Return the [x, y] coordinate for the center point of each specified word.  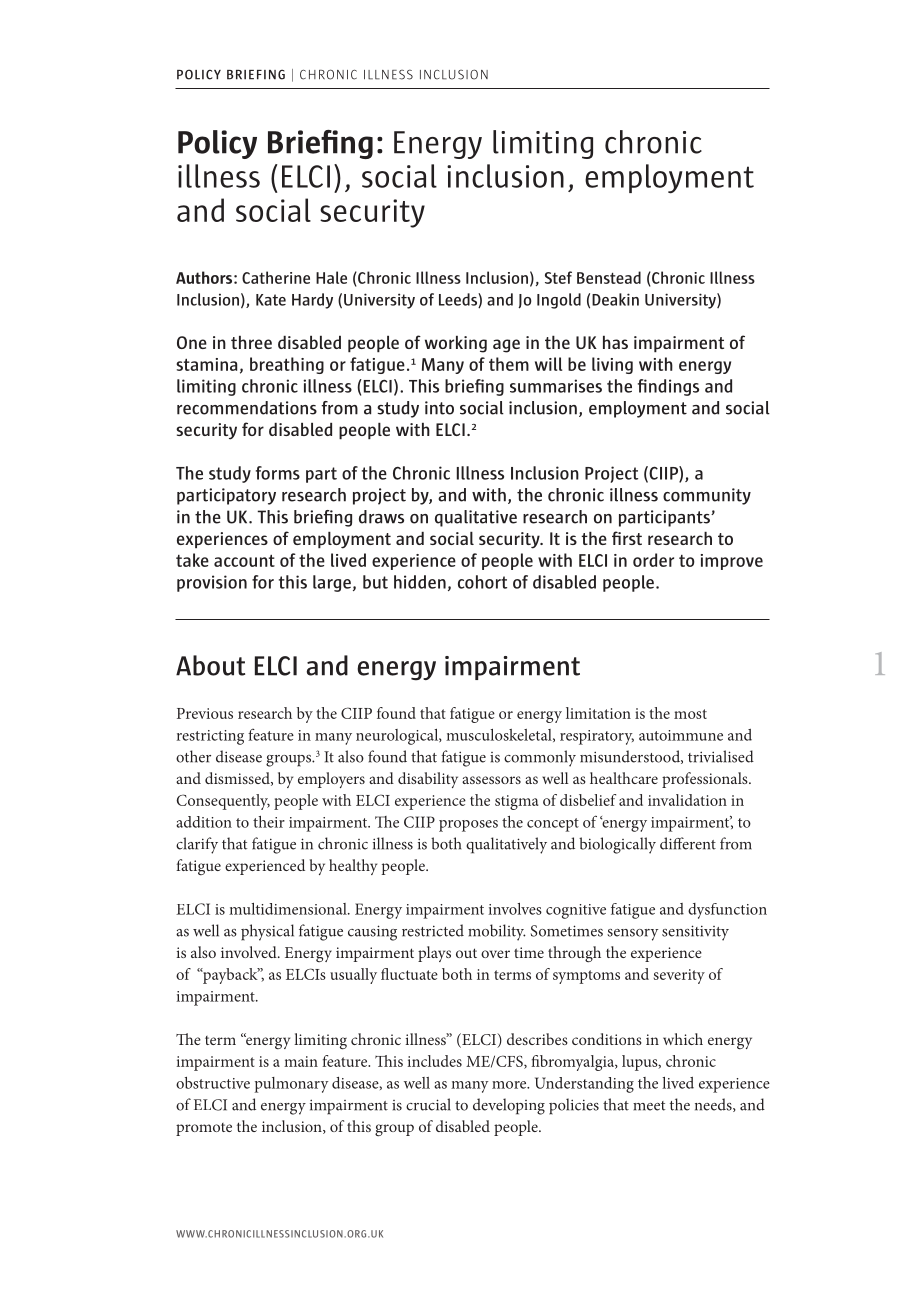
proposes [468, 826]
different [688, 843]
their [269, 822]
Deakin [615, 299]
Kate [271, 300]
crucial [428, 1104]
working [456, 344]
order [653, 560]
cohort [482, 582]
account [244, 561]
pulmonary [291, 1085]
